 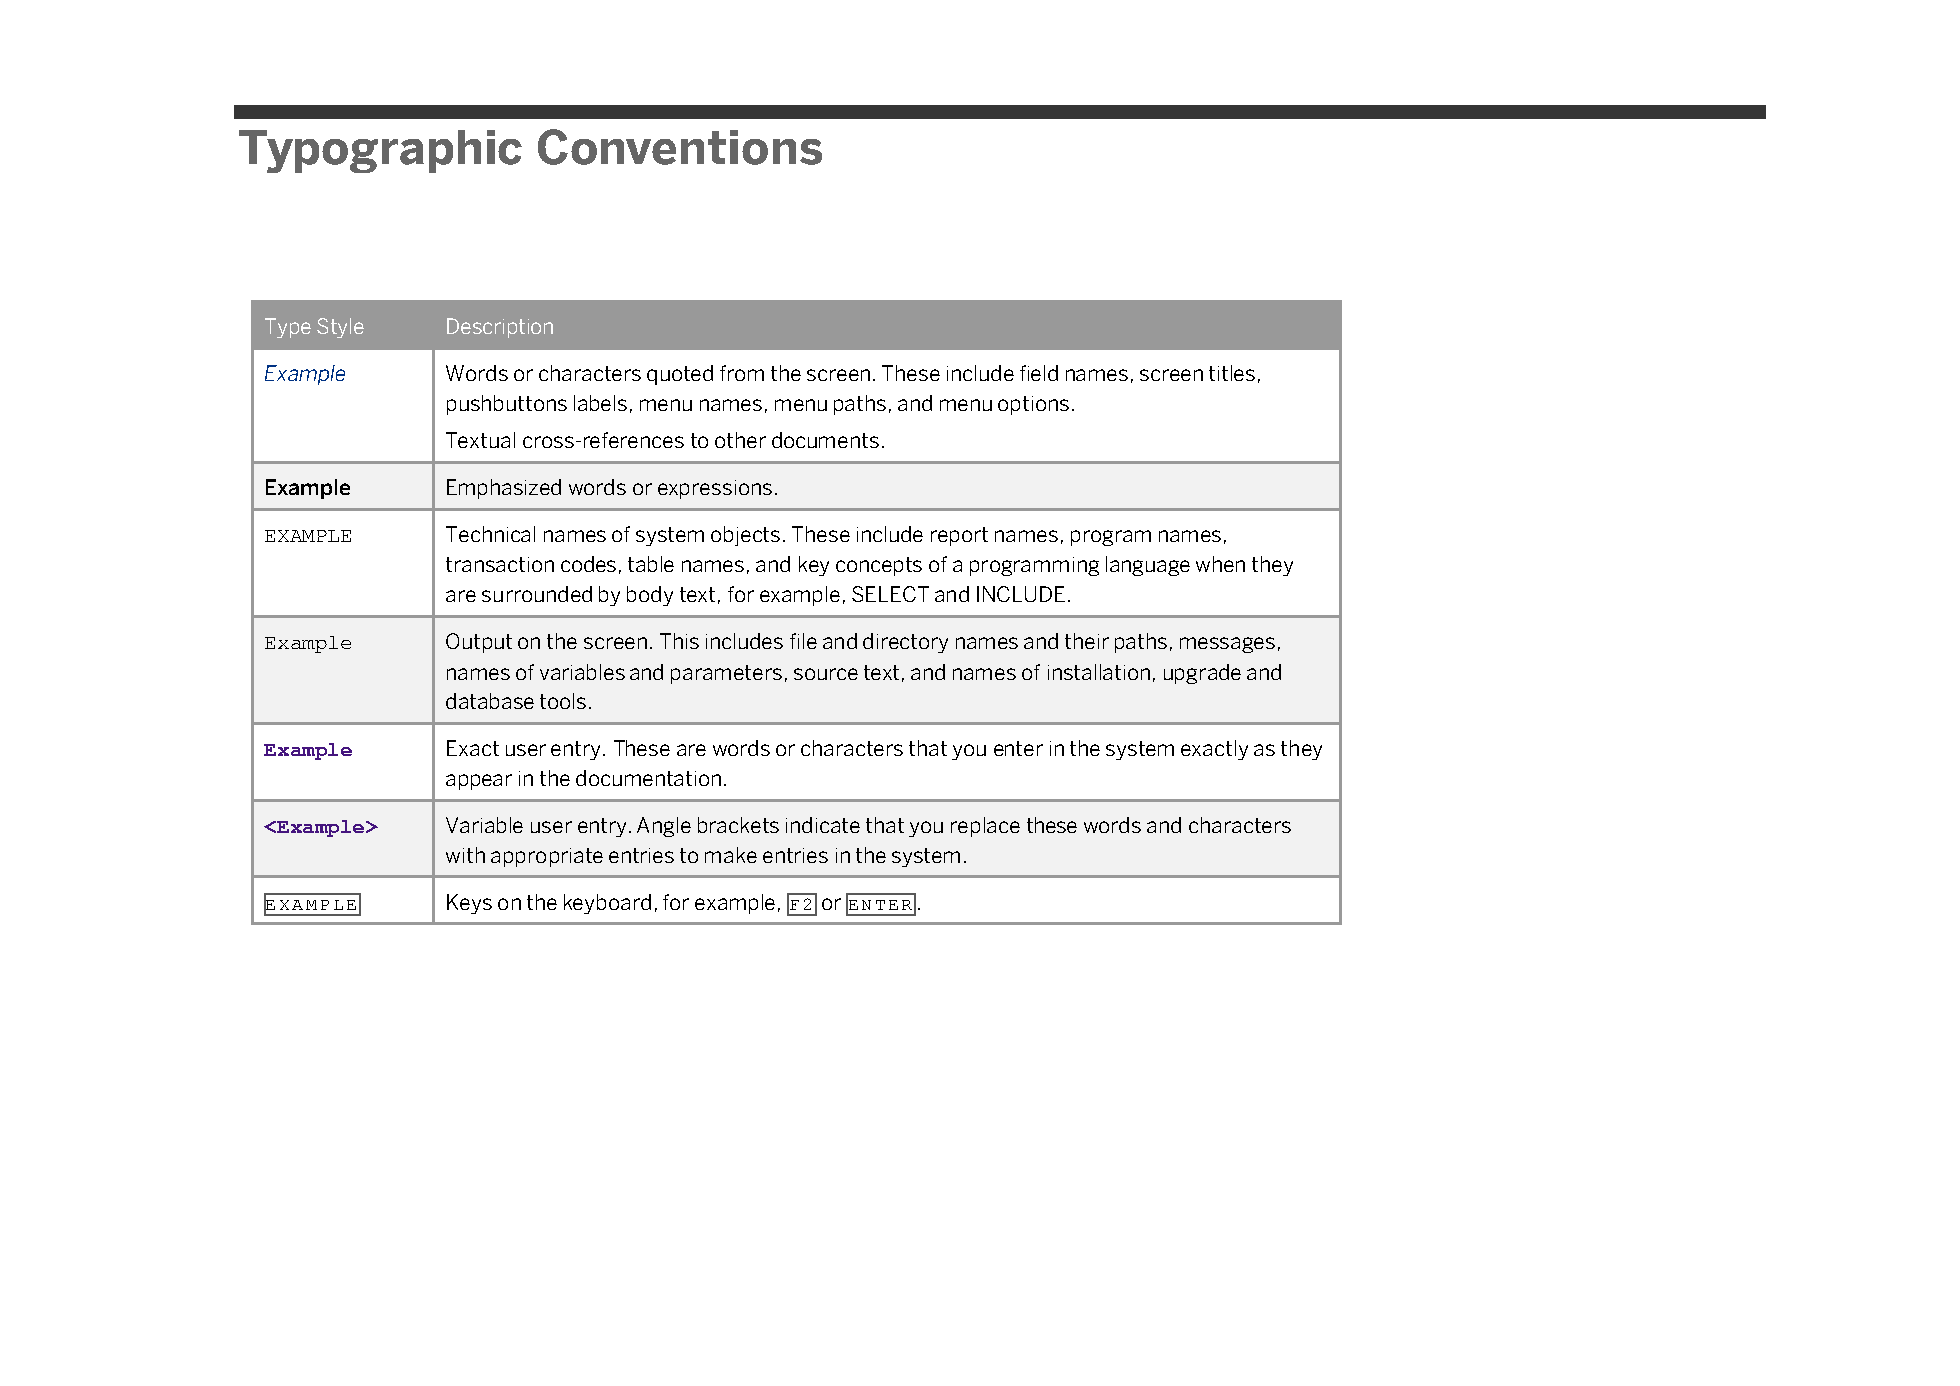 I want to click on field, so click(x=1039, y=373).
